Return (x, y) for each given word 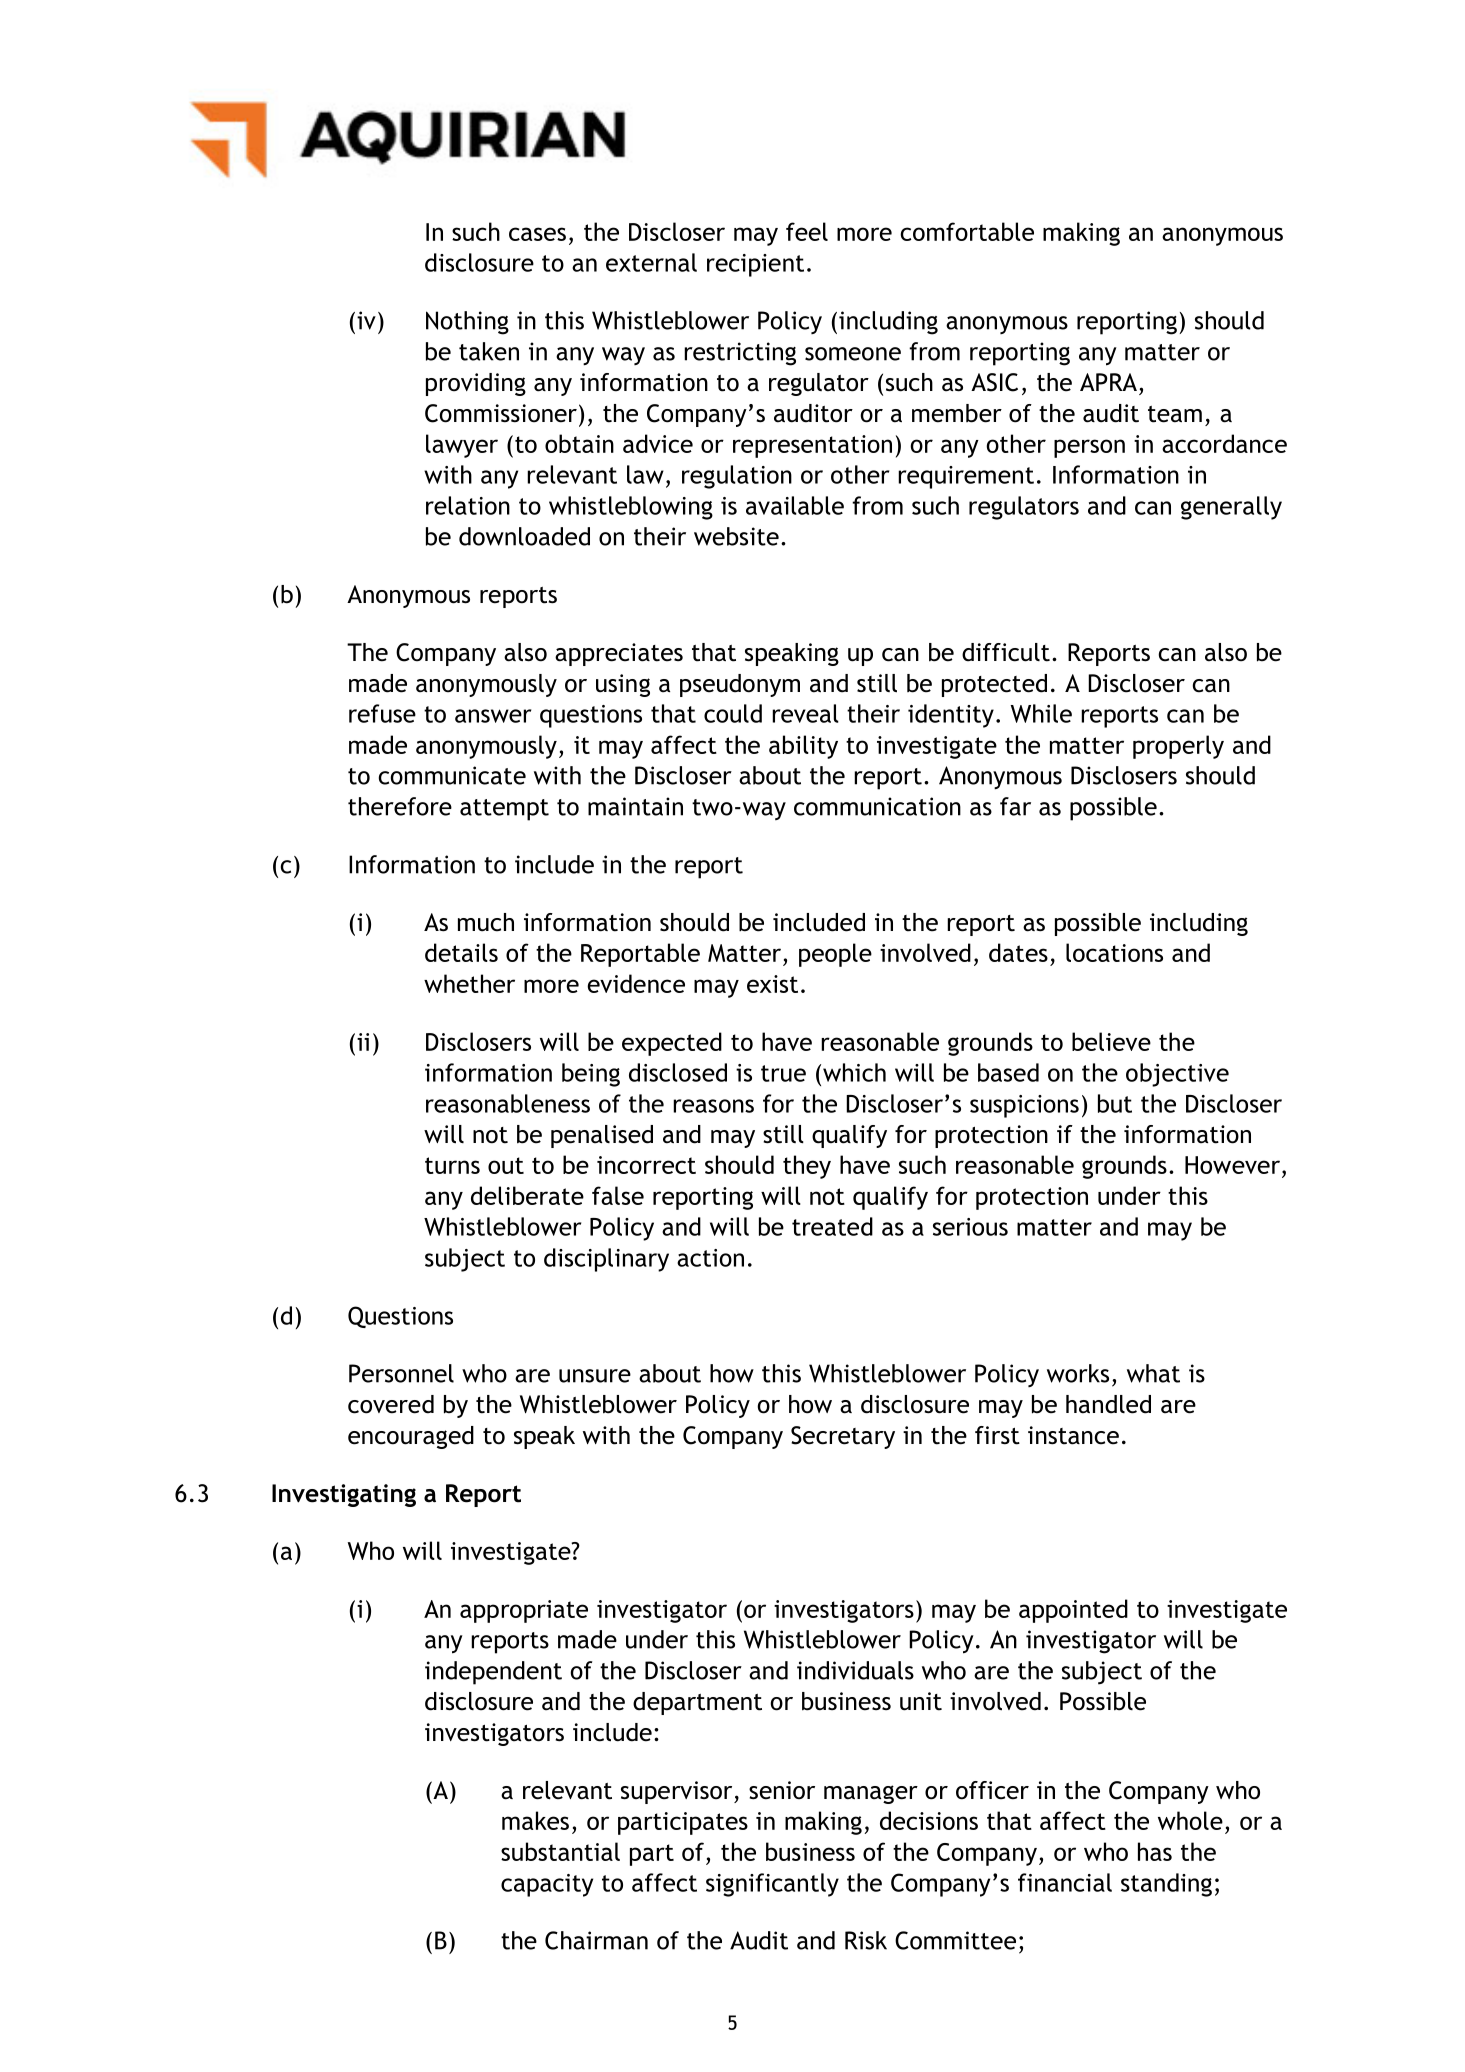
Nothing (467, 323)
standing (1166, 1885)
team (1175, 414)
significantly (772, 1885)
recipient (755, 265)
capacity (547, 1885)
